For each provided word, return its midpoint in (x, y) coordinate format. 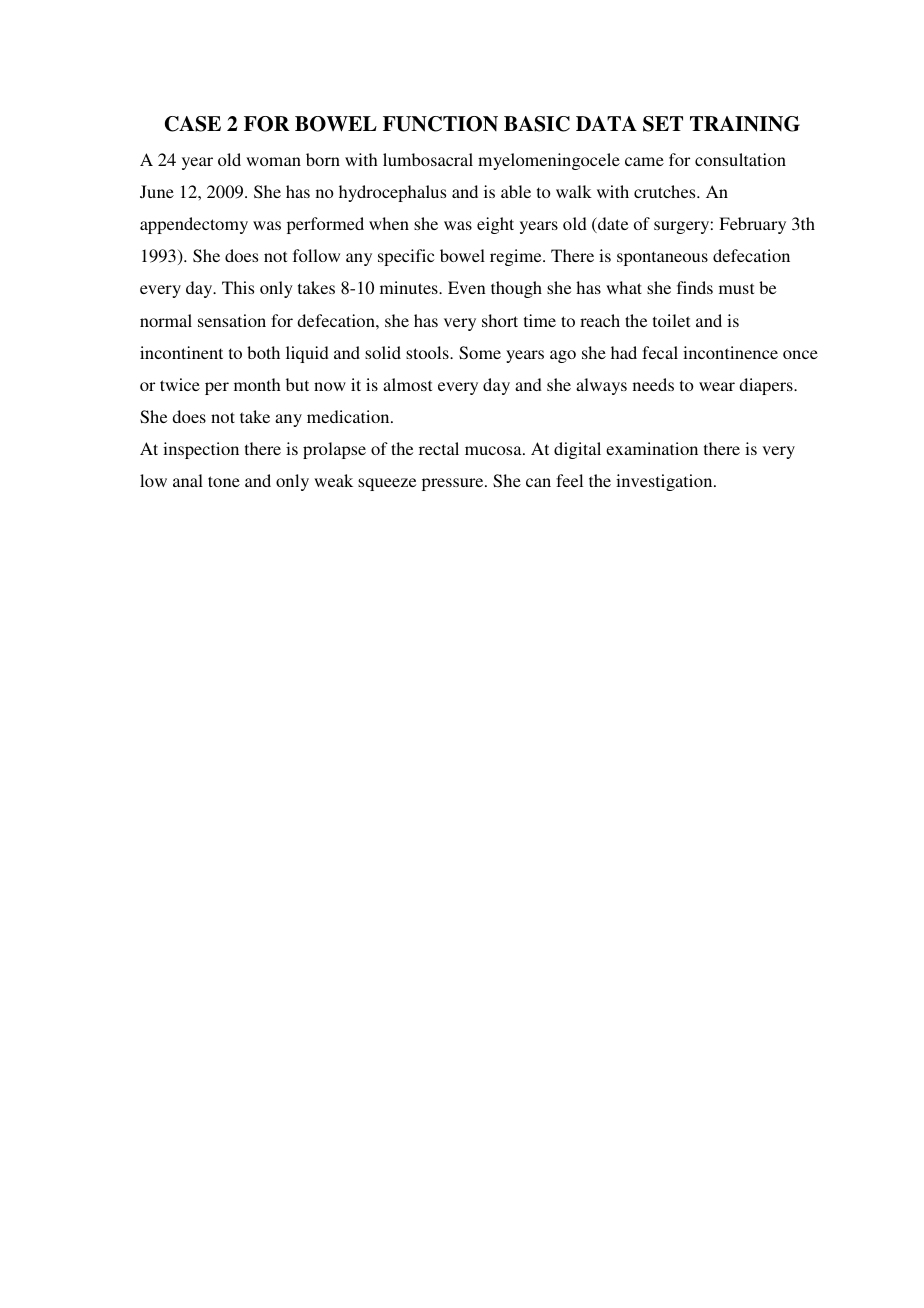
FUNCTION (440, 124)
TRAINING (745, 124)
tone (224, 481)
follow (316, 255)
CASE (193, 124)
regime (517, 257)
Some (480, 353)
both (263, 352)
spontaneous (662, 258)
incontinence (730, 352)
